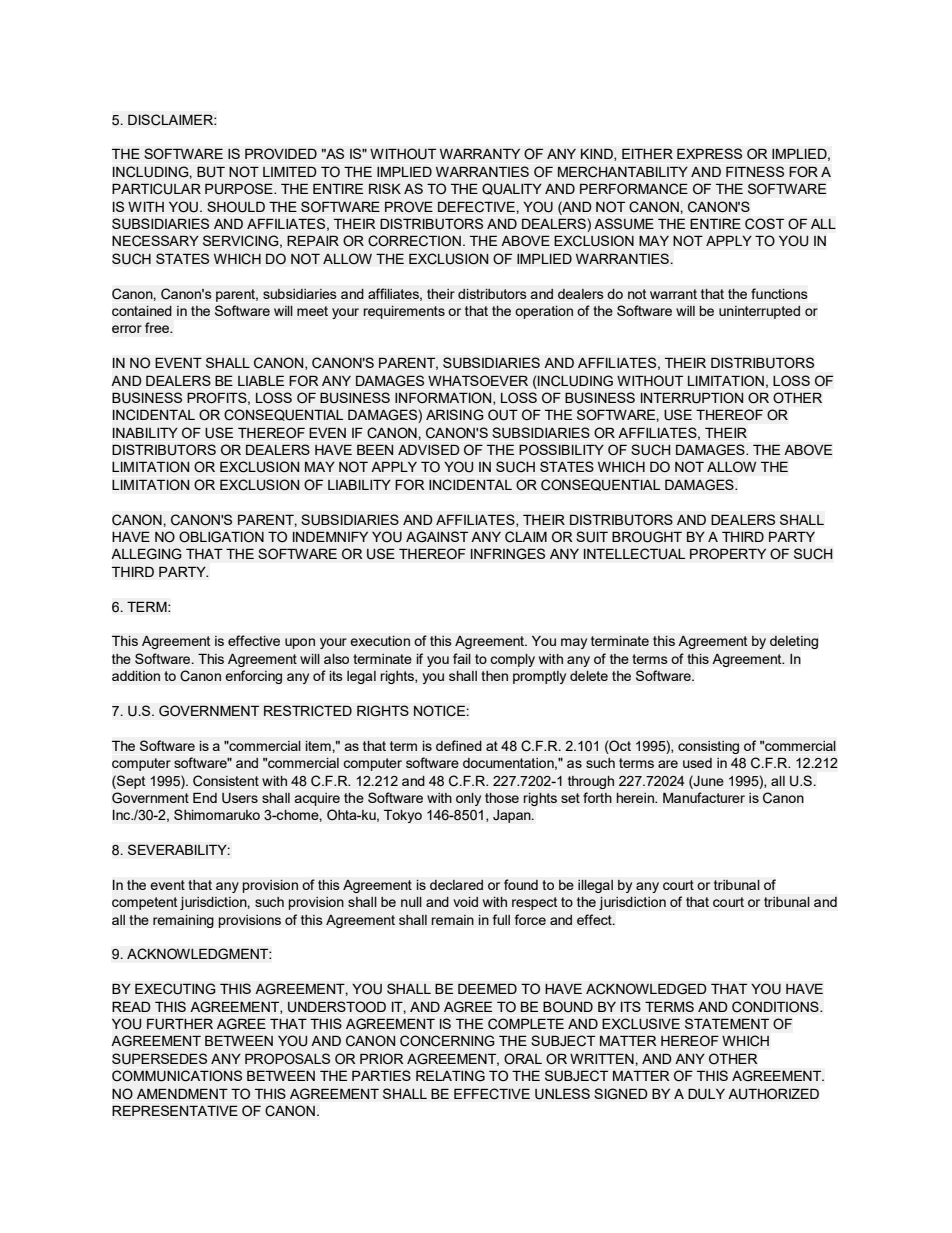 The image size is (952, 1233). Describe the element at coordinates (709, 153) in the page. I see `EXPRESS` at that location.
